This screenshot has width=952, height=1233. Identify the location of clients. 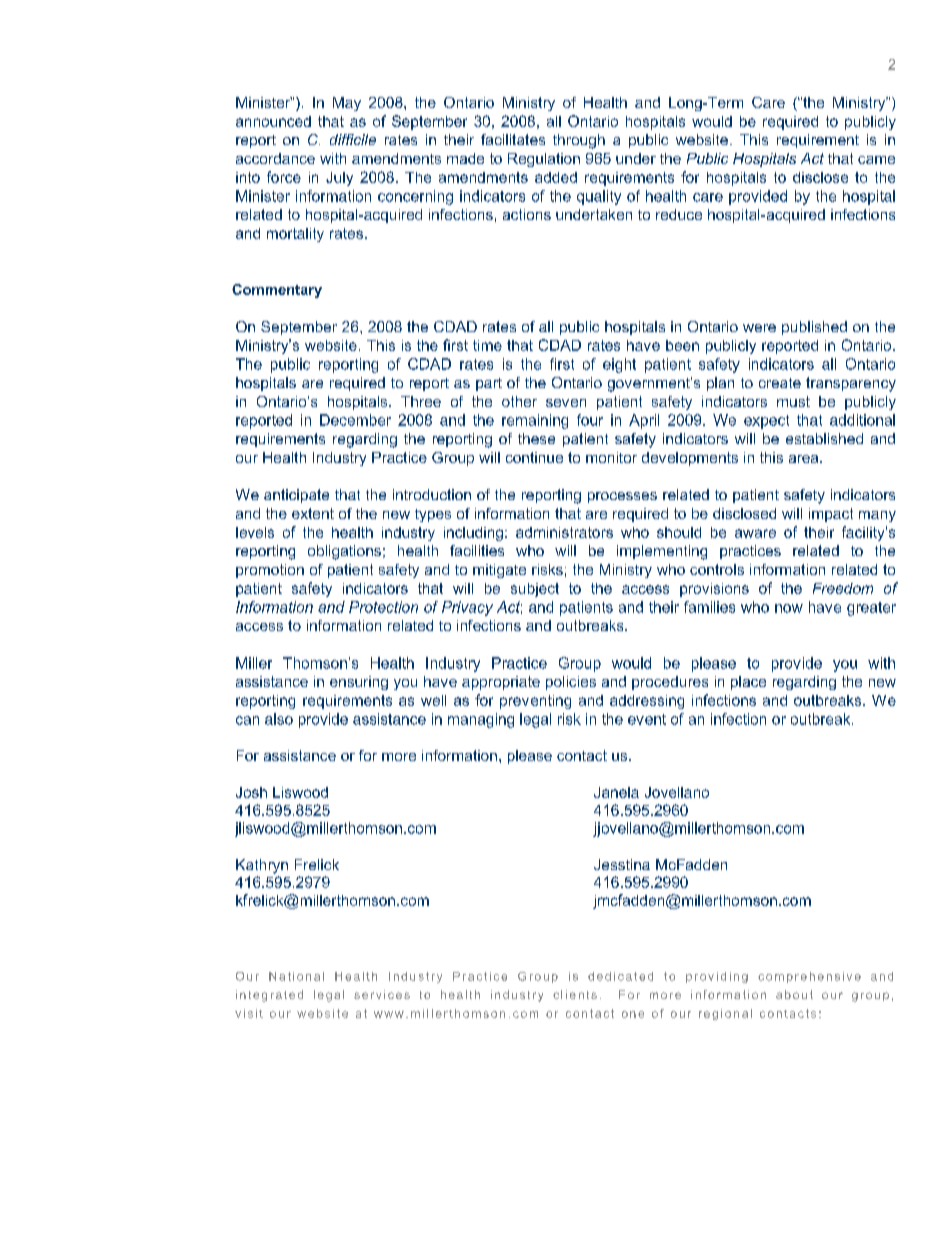
(575, 994).
